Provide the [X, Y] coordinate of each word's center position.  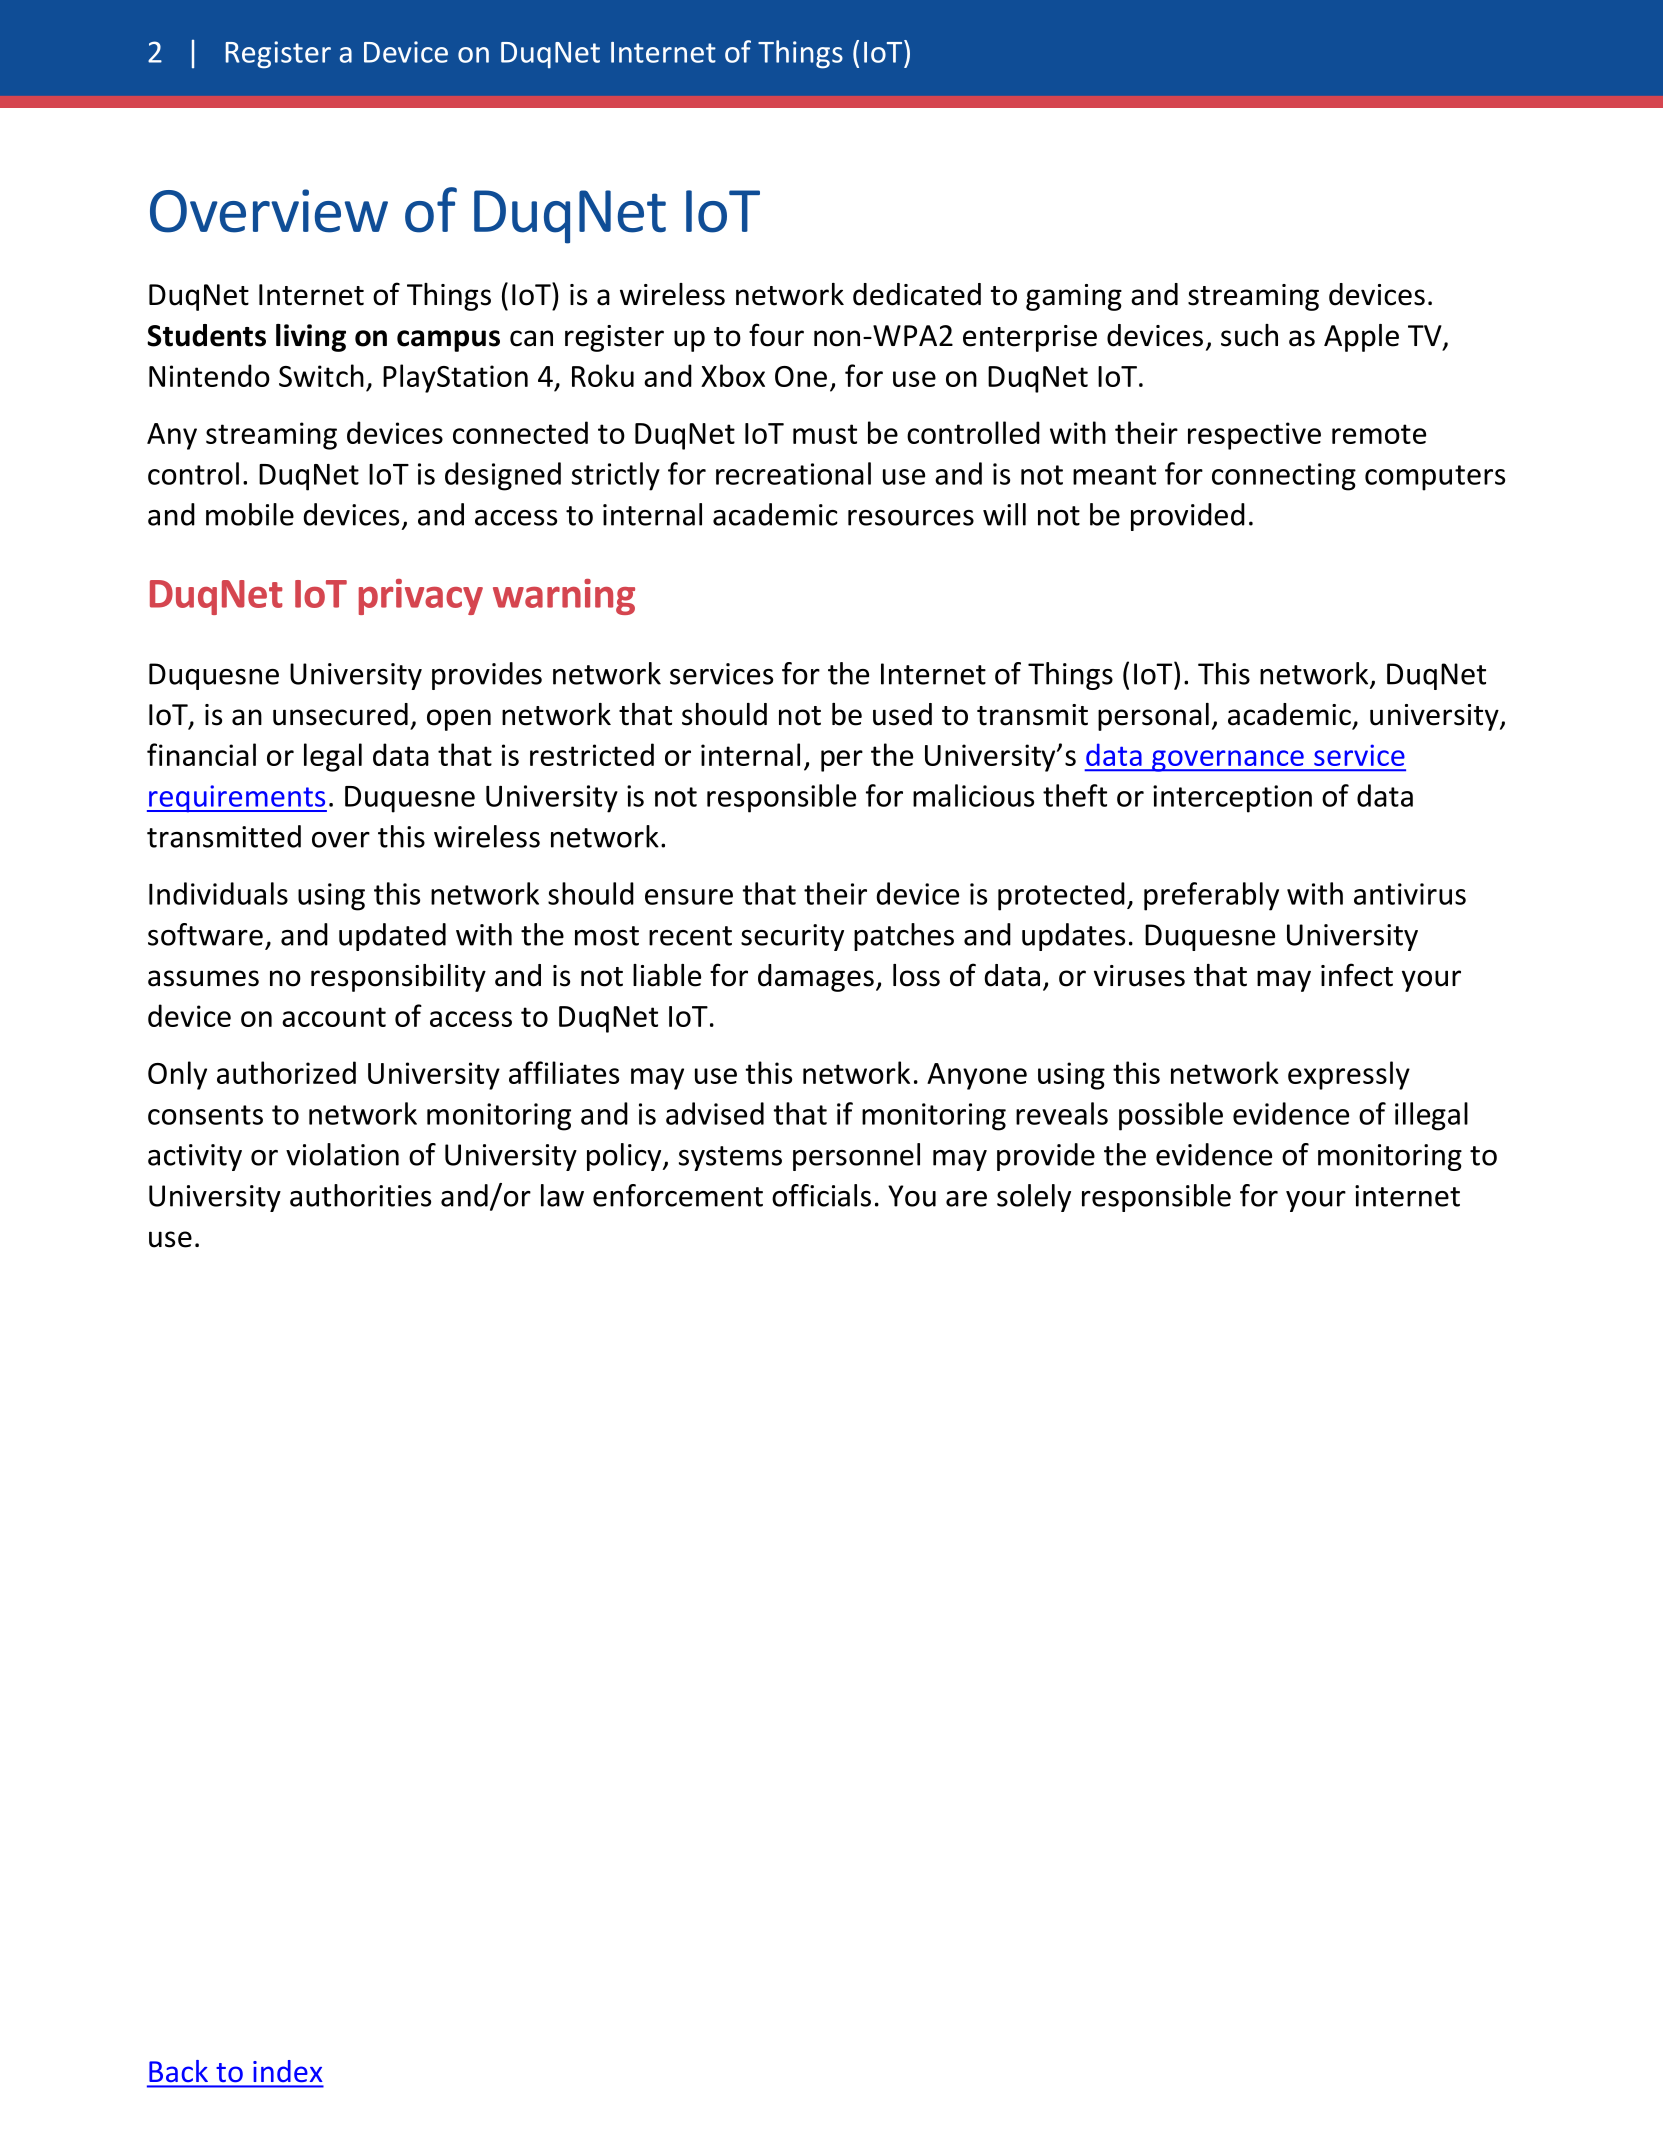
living [311, 338]
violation [342, 1154]
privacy [421, 597]
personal [1153, 717]
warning [564, 597]
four [776, 335]
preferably [1211, 896]
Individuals [218, 893]
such [1249, 335]
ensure [689, 897]
